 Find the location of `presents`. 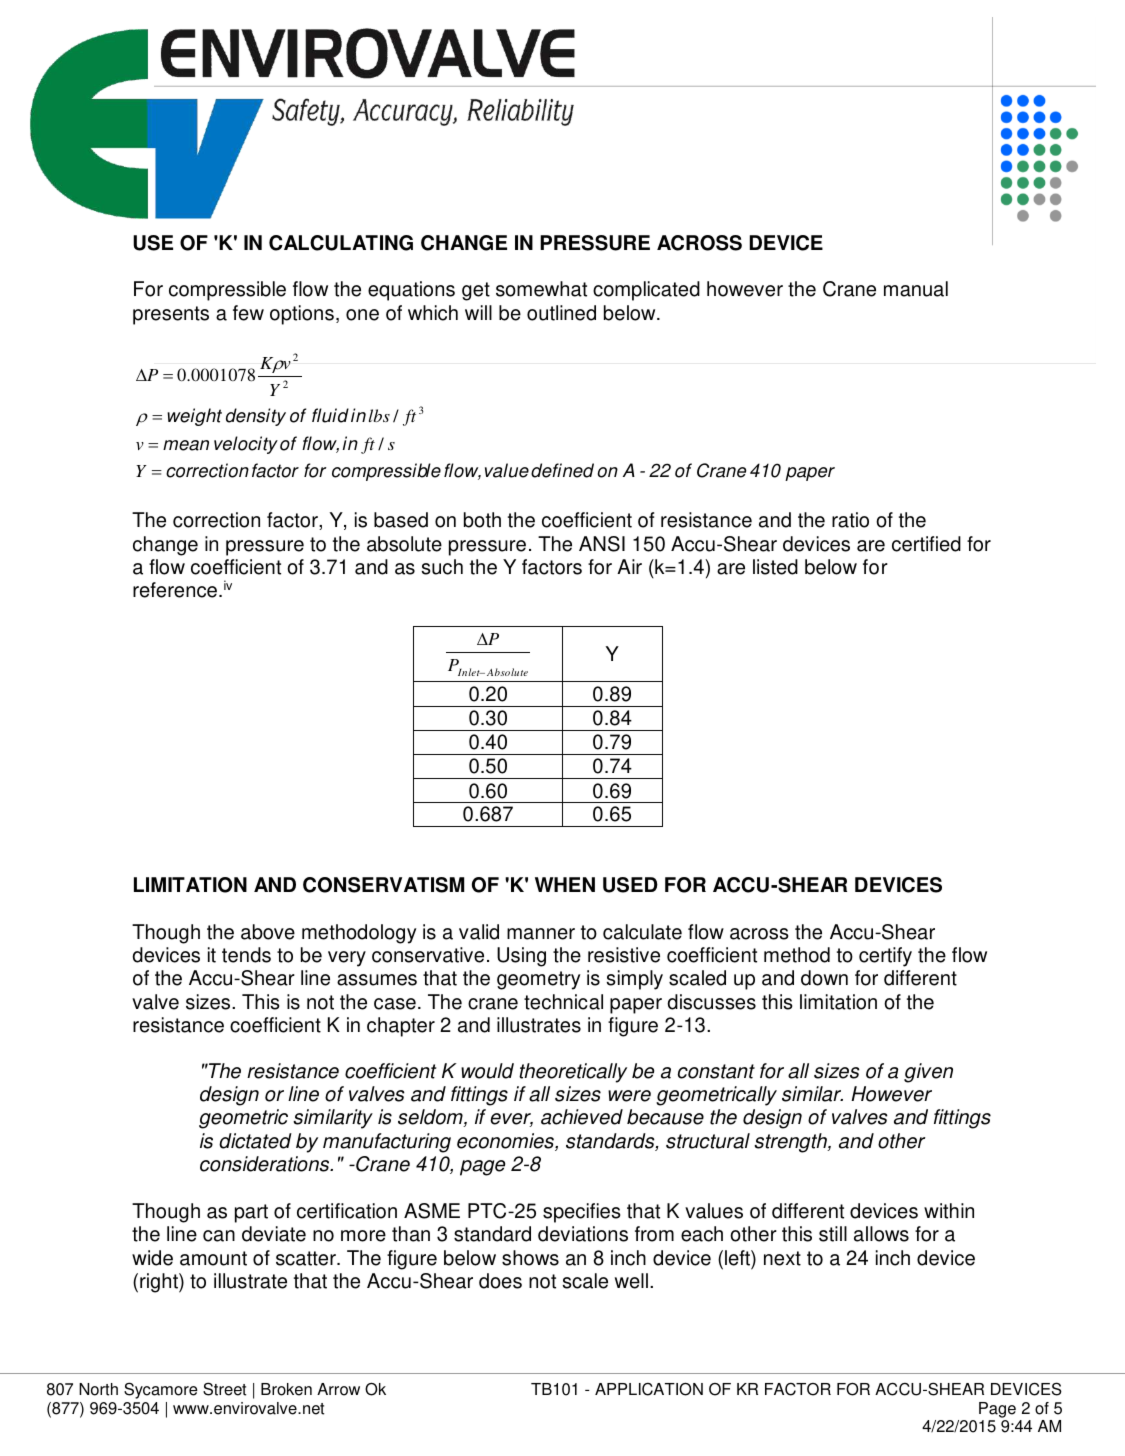

presents is located at coordinates (171, 315).
